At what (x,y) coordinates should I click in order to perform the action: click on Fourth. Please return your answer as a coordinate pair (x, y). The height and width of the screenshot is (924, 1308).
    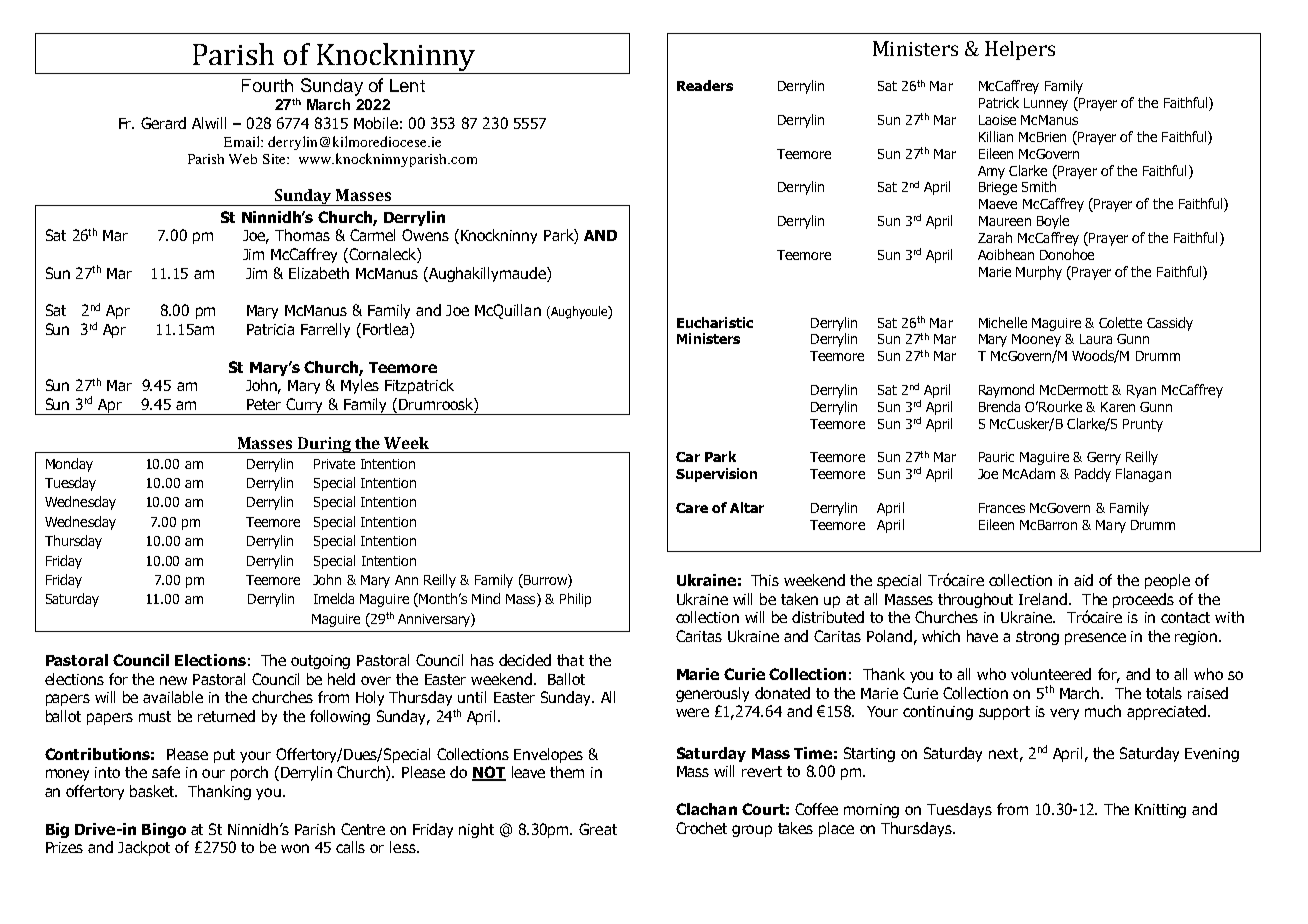
    Looking at the image, I should click on (267, 85).
